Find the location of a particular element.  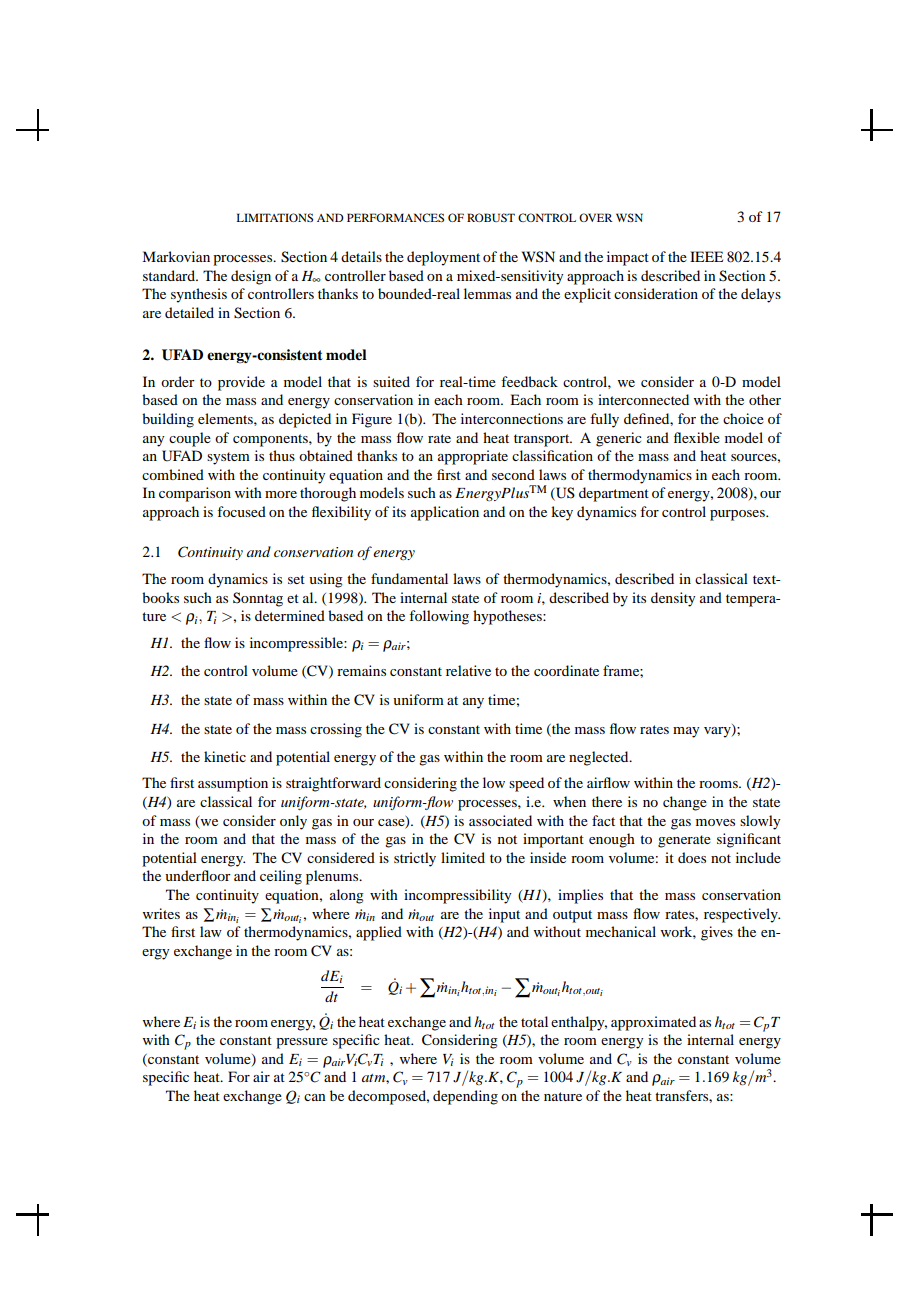

moves is located at coordinates (715, 822).
